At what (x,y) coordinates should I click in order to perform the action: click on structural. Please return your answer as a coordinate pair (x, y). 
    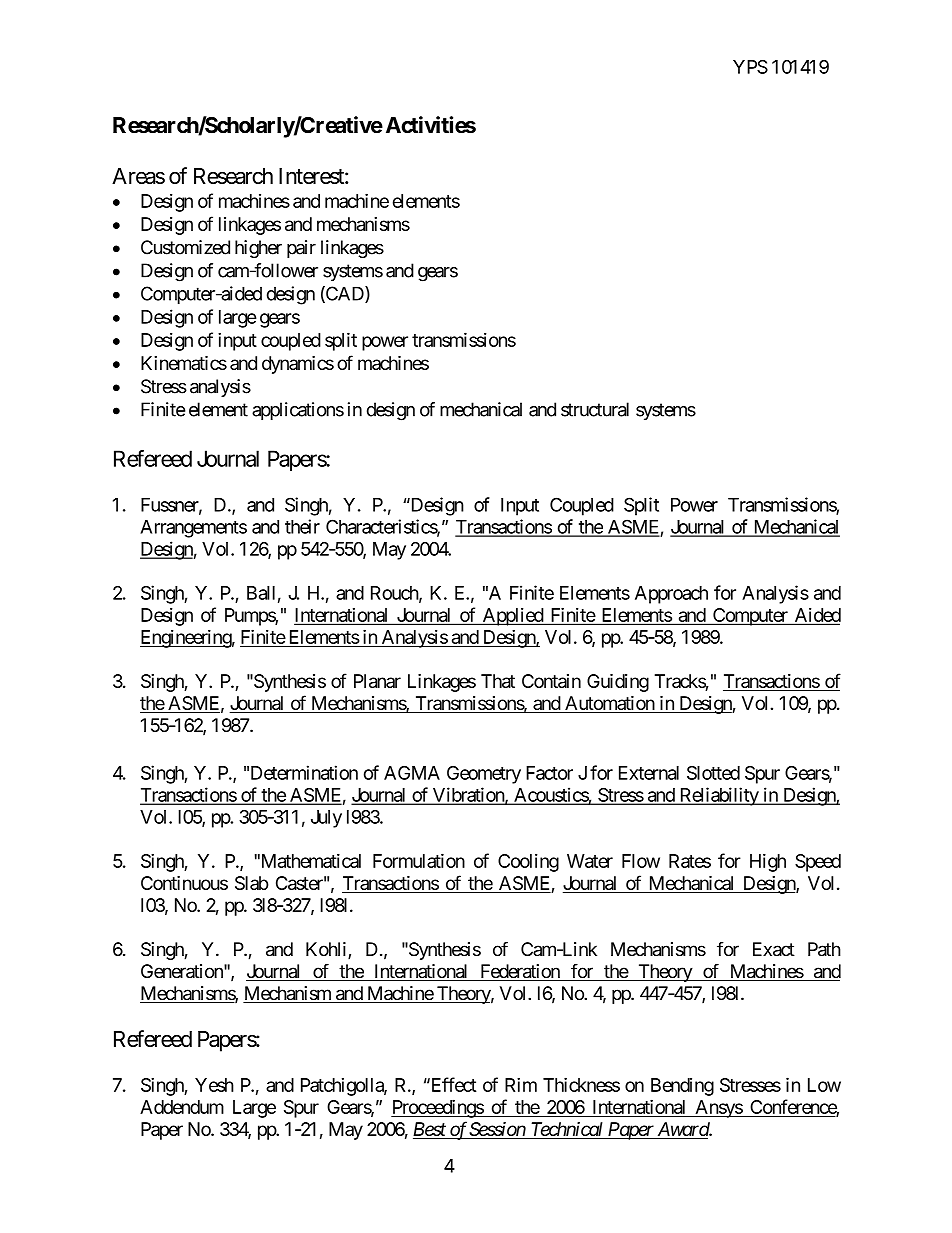
    Looking at the image, I should click on (595, 409).
